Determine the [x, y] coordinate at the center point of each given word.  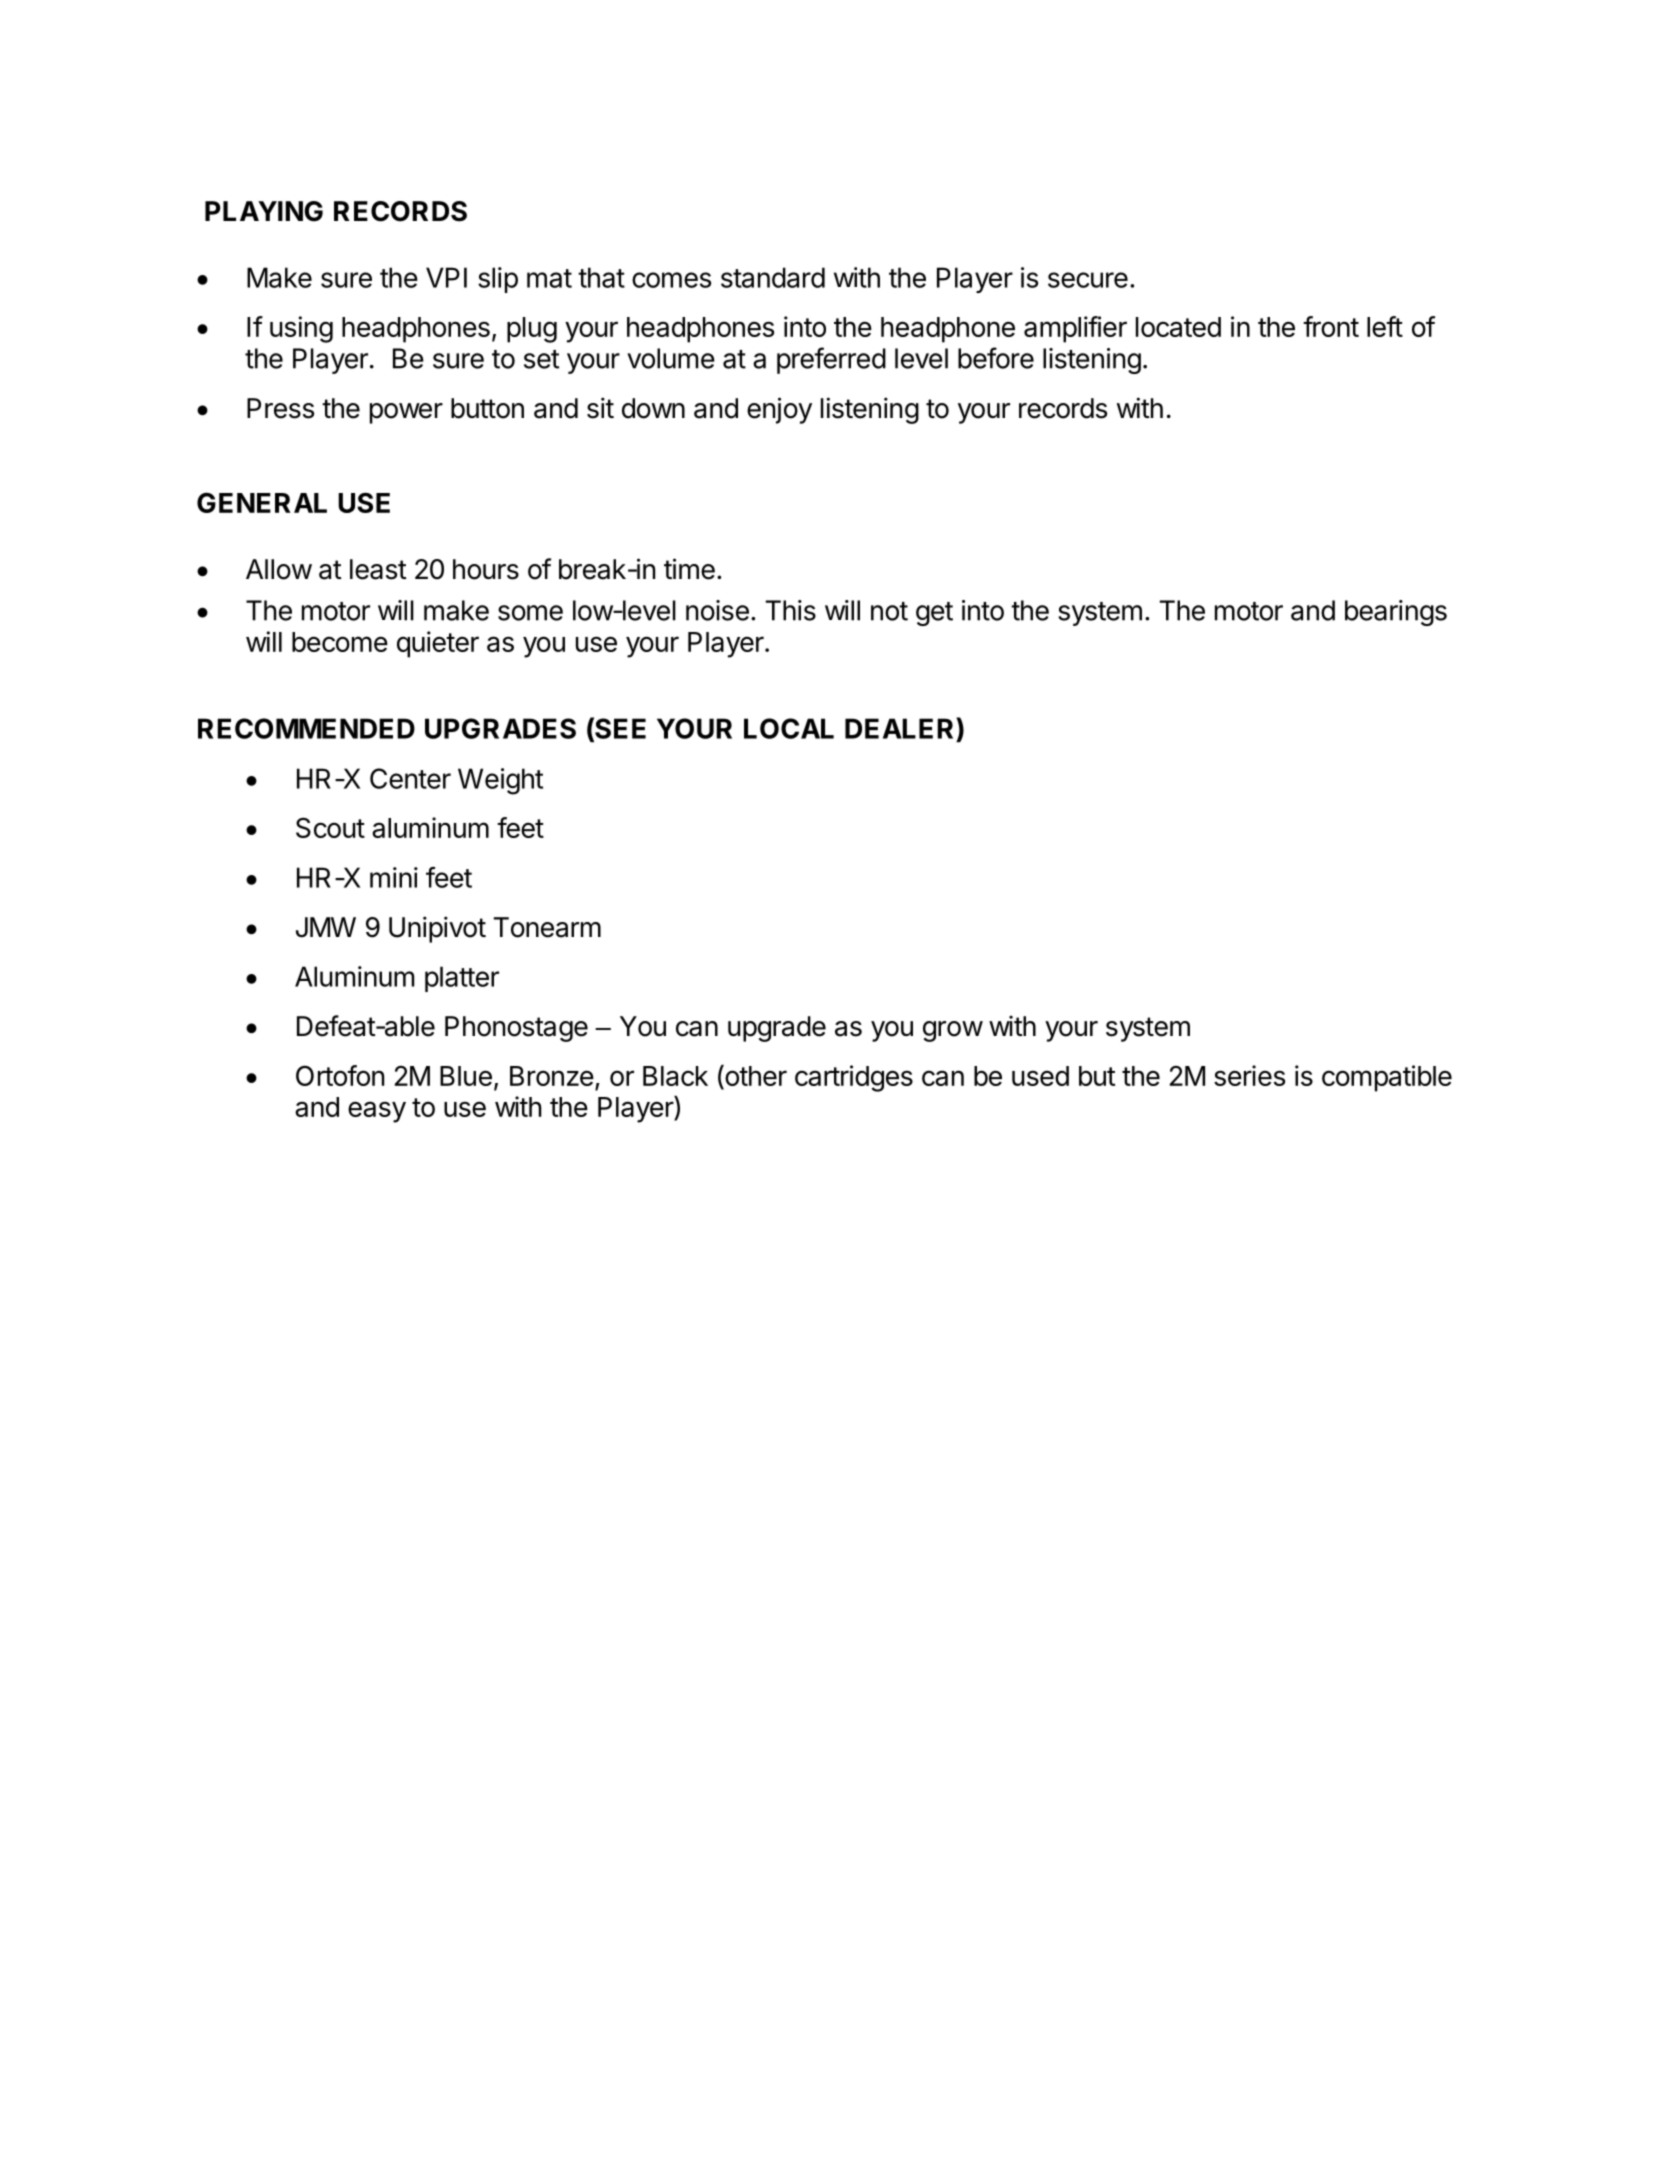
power [406, 413]
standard [773, 277]
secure [1088, 280]
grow [953, 1031]
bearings [1396, 613]
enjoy [779, 410]
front [1331, 326]
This [790, 610]
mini [394, 877]
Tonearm [547, 927]
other [755, 1077]
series [1249, 1075]
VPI [446, 277]
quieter [438, 644]
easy [377, 1112]
